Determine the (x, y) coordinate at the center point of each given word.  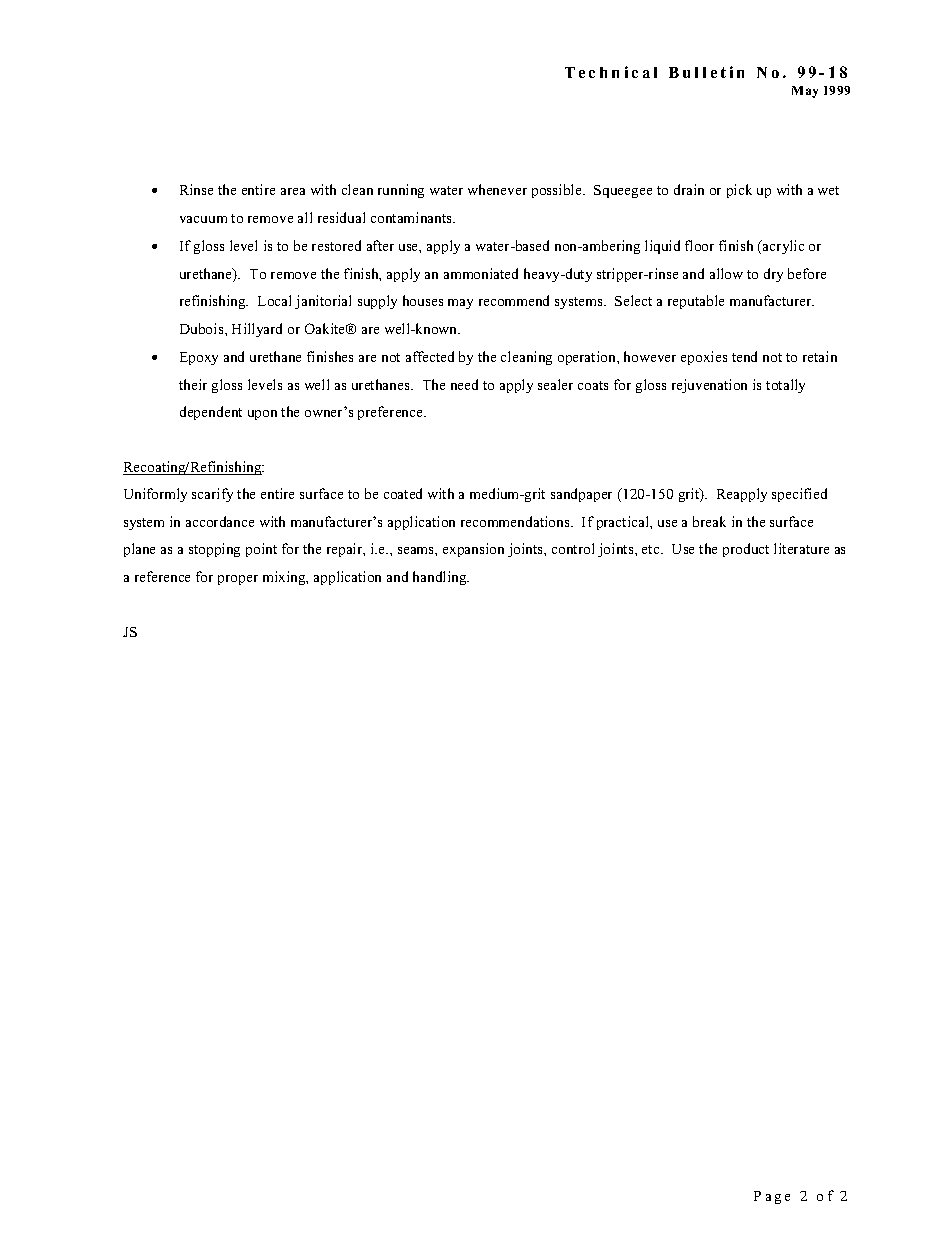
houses (423, 300)
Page (772, 1197)
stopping (214, 550)
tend (744, 356)
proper (238, 580)
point (261, 550)
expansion (473, 550)
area (293, 191)
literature (801, 548)
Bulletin (706, 72)
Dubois (203, 328)
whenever (497, 189)
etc (652, 549)
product (746, 550)
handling (441, 578)
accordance (220, 521)
